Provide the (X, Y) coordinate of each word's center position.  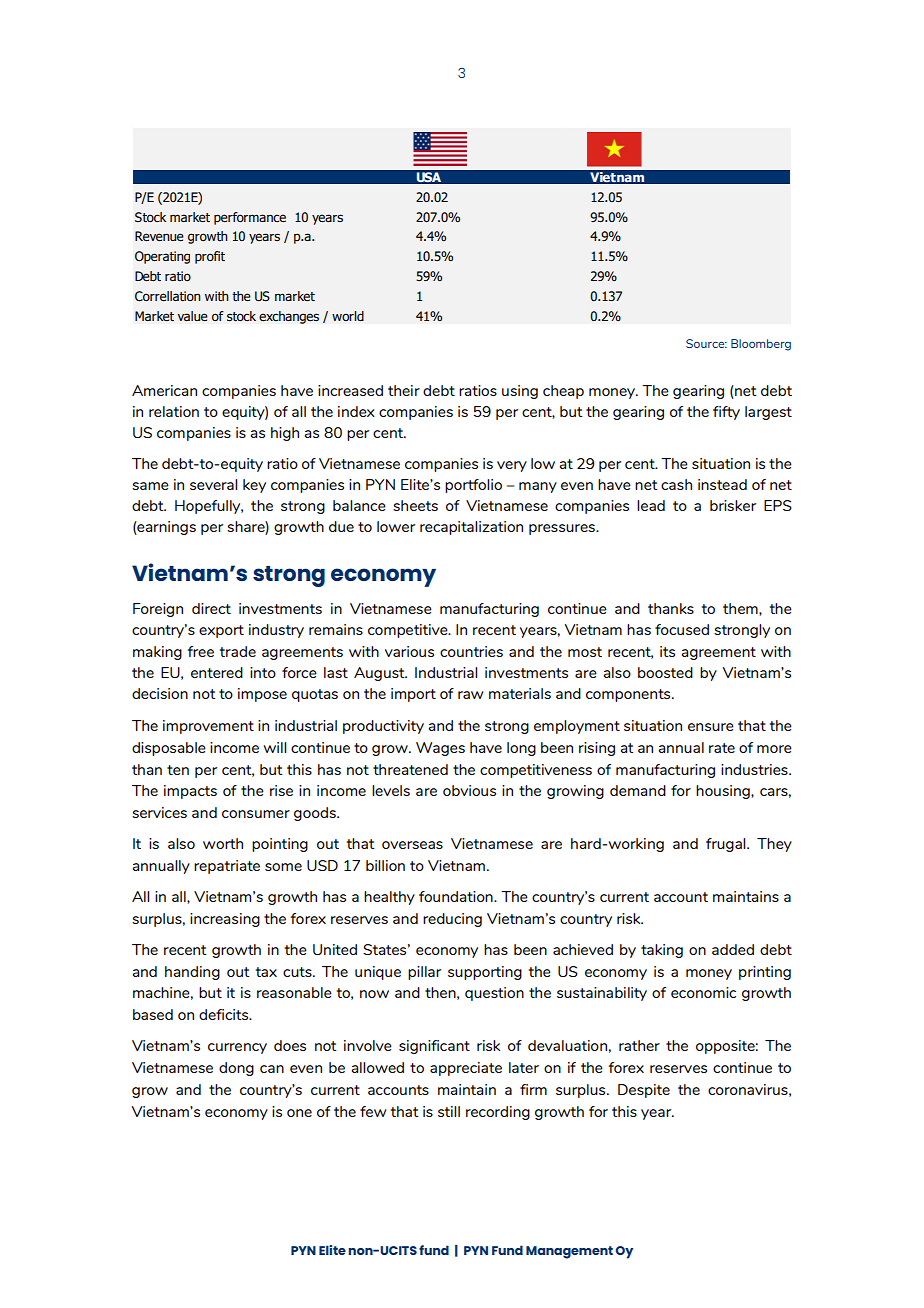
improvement (208, 727)
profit (210, 257)
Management (569, 1252)
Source (706, 343)
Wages (440, 749)
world (348, 316)
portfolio (473, 486)
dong (236, 1069)
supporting (485, 973)
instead (722, 484)
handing (192, 973)
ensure (711, 727)
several (213, 484)
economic (703, 992)
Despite (644, 1091)
